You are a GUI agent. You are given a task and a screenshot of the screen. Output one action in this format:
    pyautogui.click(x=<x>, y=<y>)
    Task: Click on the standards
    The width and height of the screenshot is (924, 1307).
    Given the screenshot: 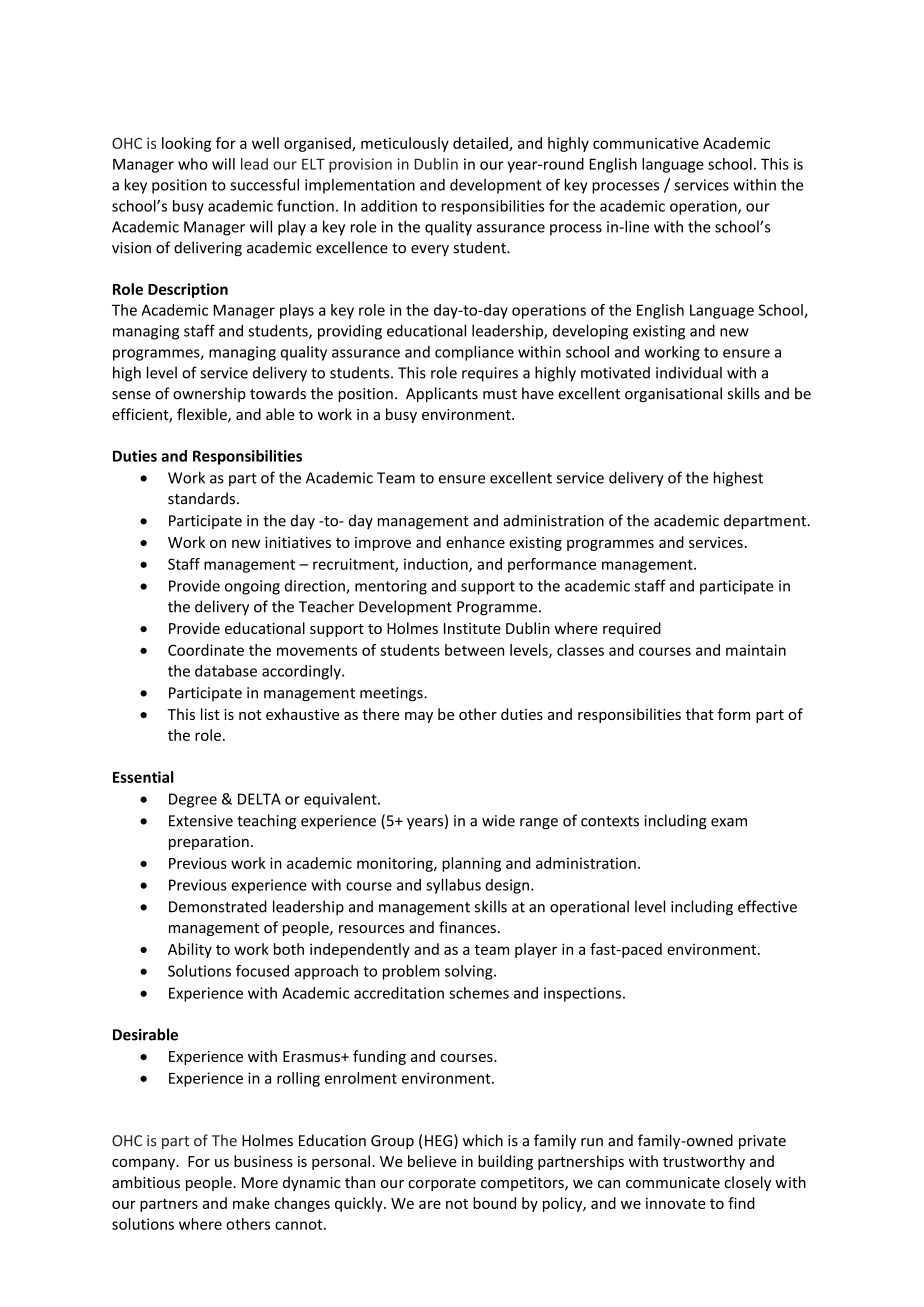 What is the action you would take?
    pyautogui.click(x=201, y=498)
